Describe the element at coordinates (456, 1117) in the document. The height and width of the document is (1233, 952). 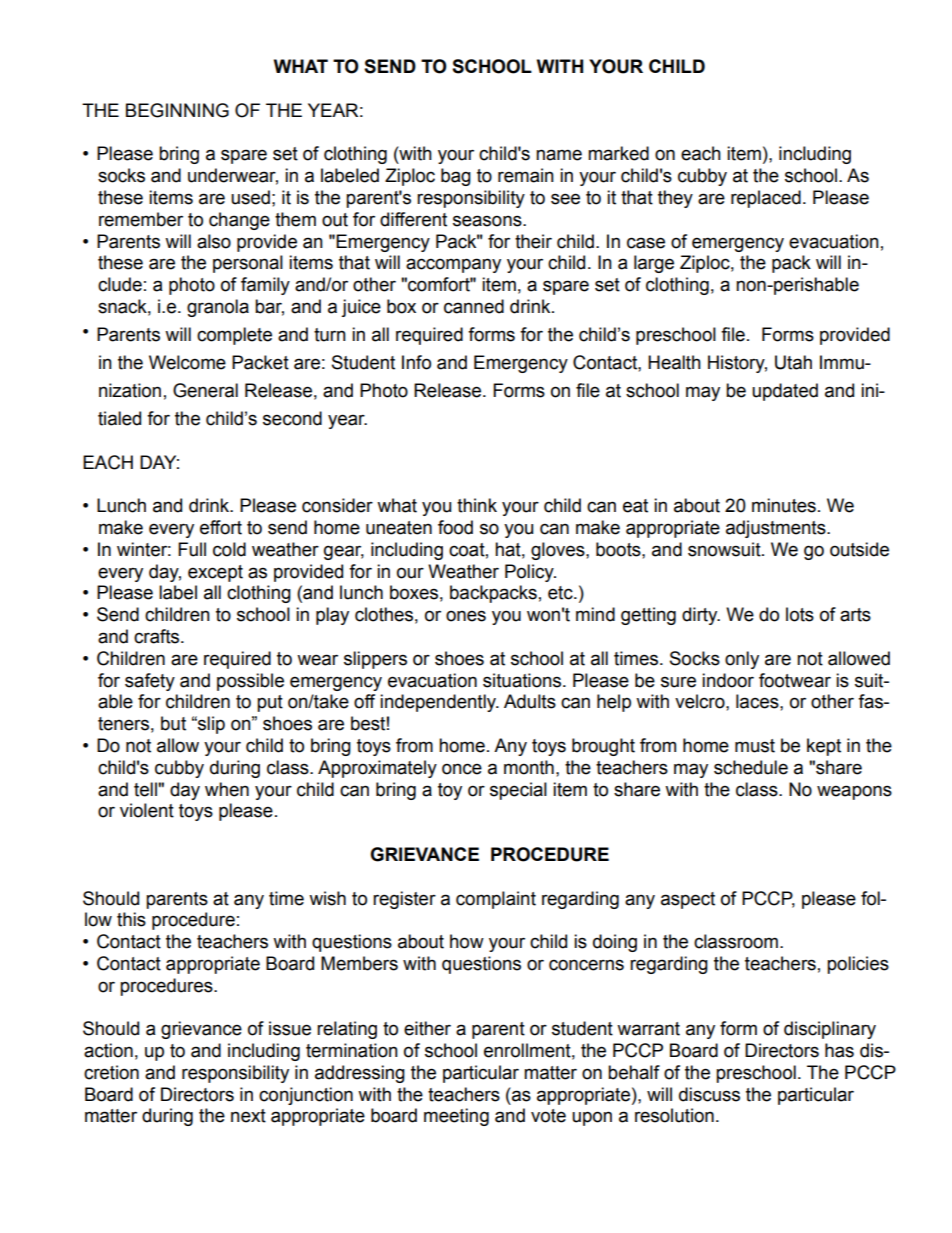
I see `meeting` at that location.
